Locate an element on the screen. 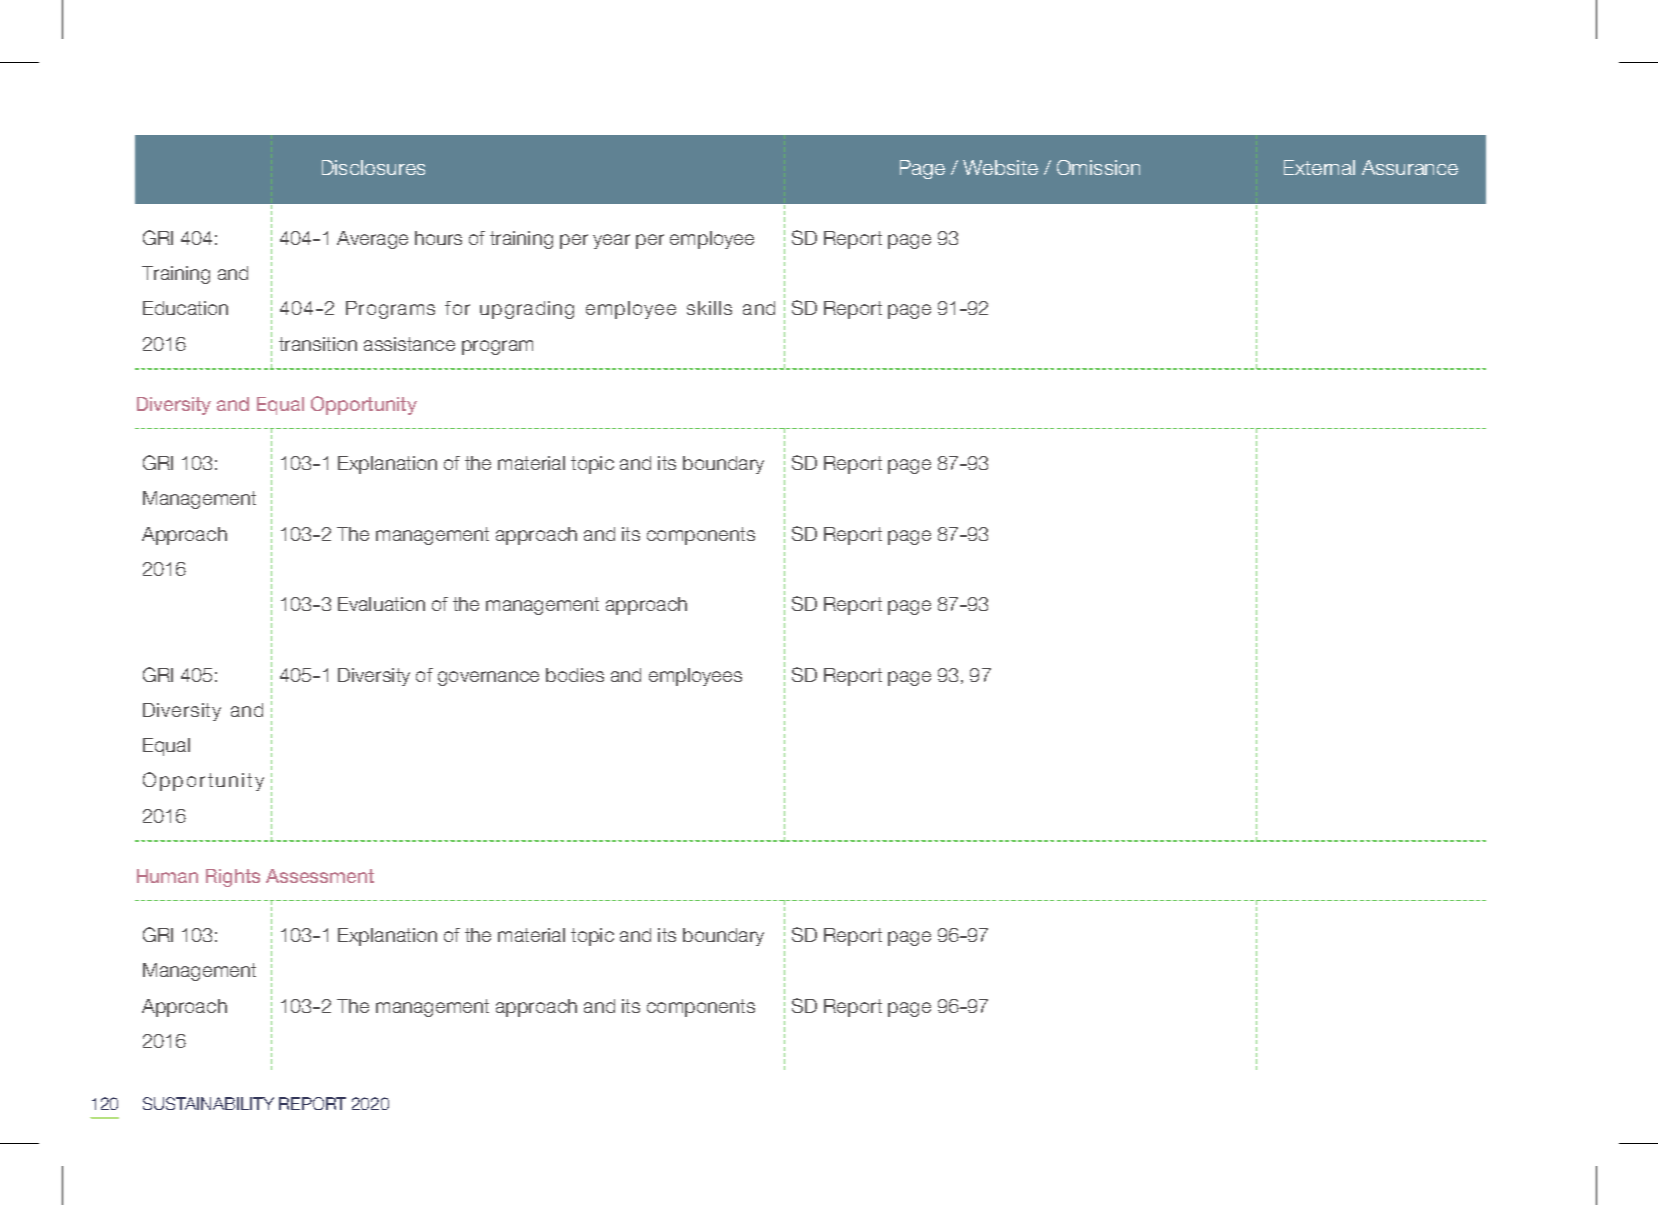  Assessment is located at coordinates (320, 876).
